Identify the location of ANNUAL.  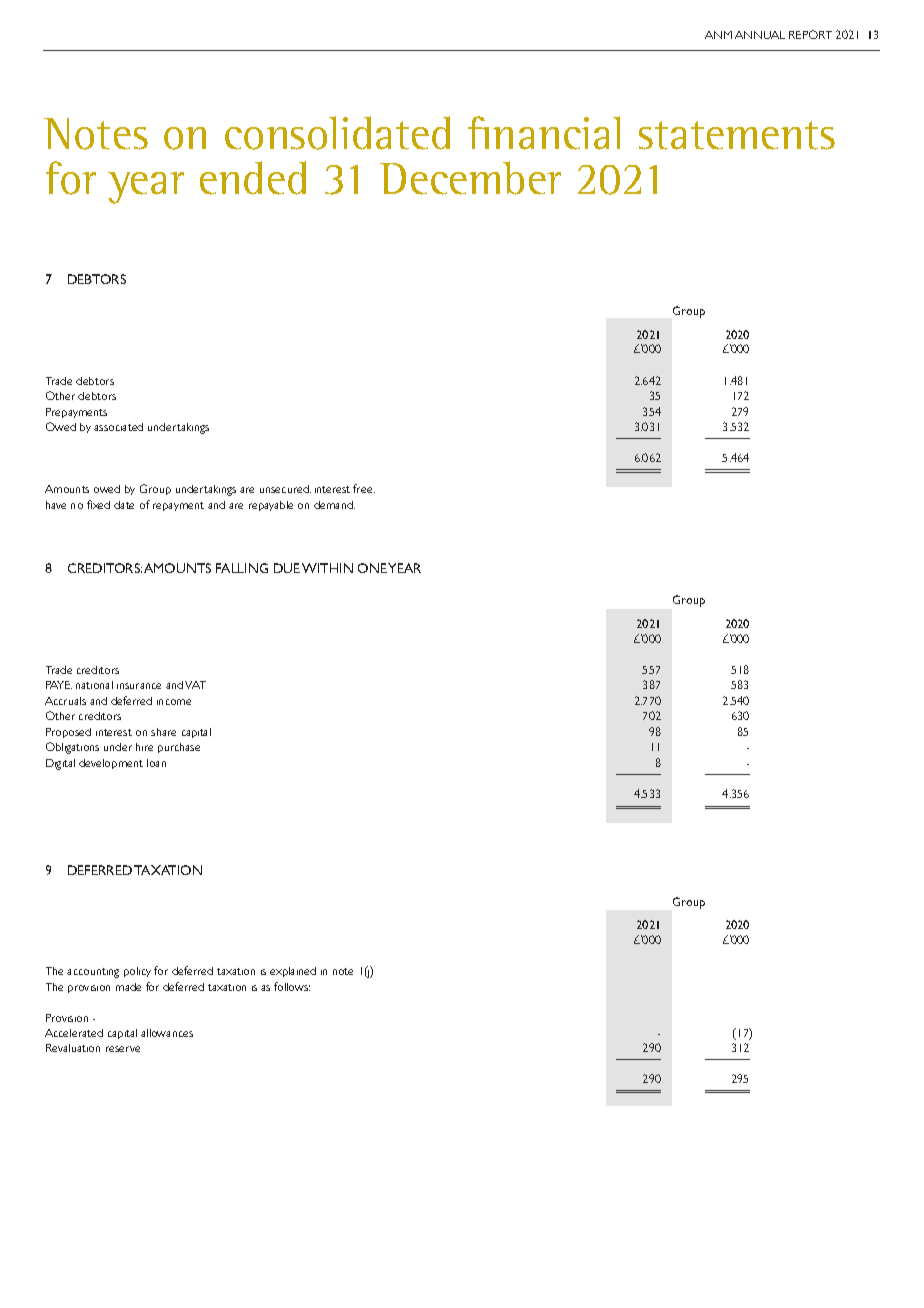
(760, 35).
